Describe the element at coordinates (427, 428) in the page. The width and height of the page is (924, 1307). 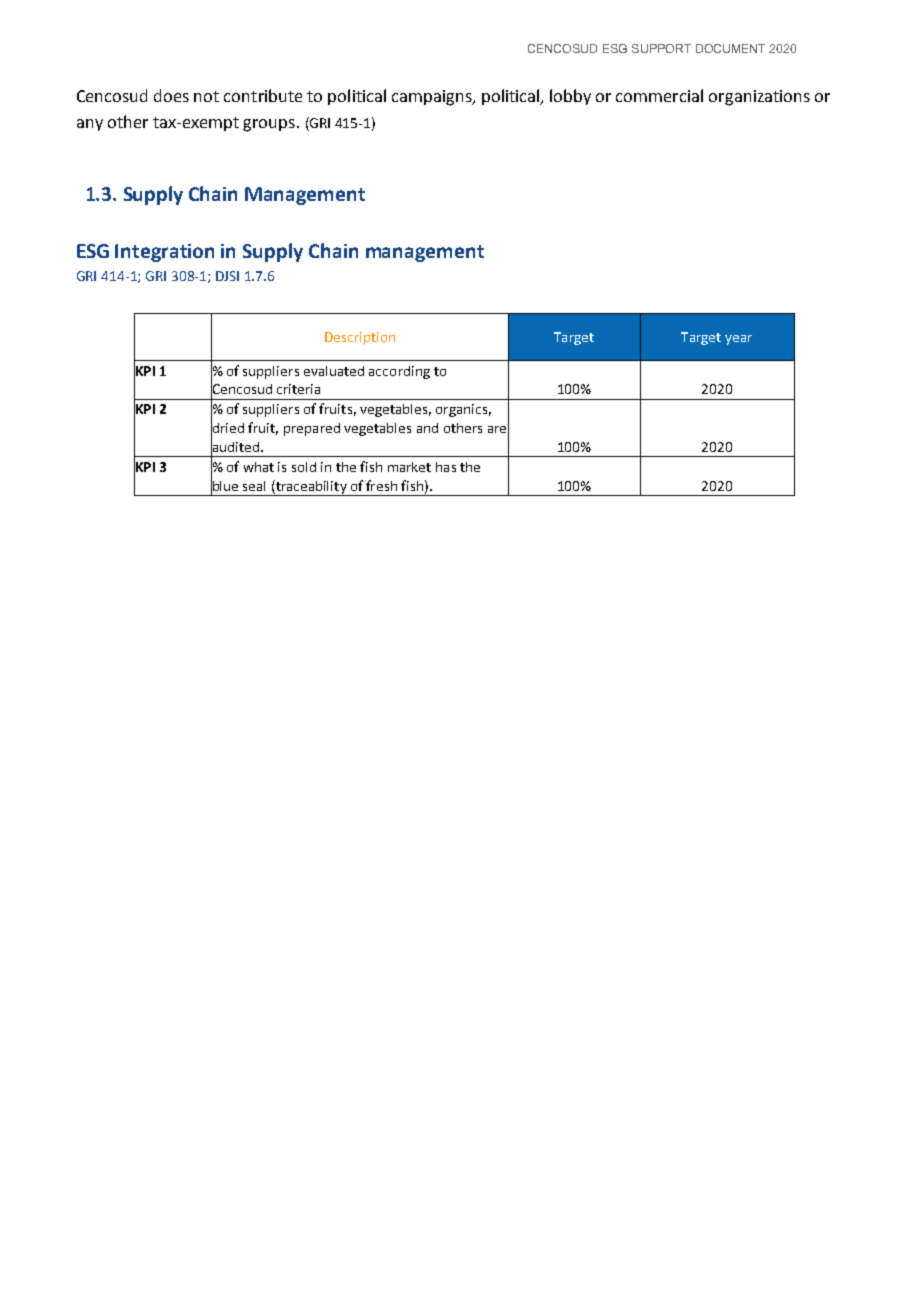
I see `and` at that location.
